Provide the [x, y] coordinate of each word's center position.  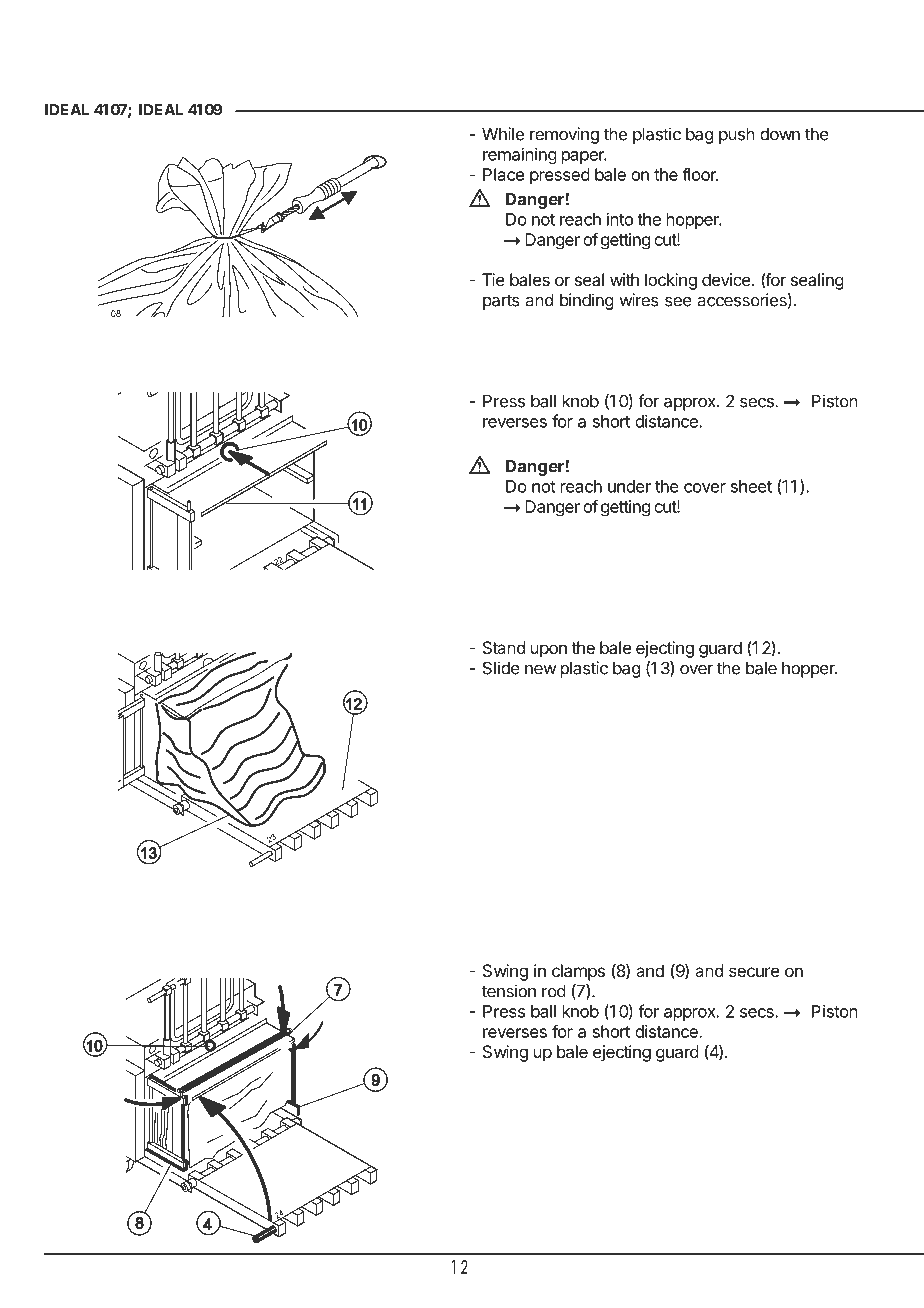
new [541, 670]
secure [754, 972]
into [620, 219]
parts [501, 302]
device [727, 279]
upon [549, 651]
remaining [520, 156]
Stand [504, 647]
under [629, 486]
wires [639, 300]
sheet [751, 486]
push [737, 136]
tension [509, 991]
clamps [578, 972]
